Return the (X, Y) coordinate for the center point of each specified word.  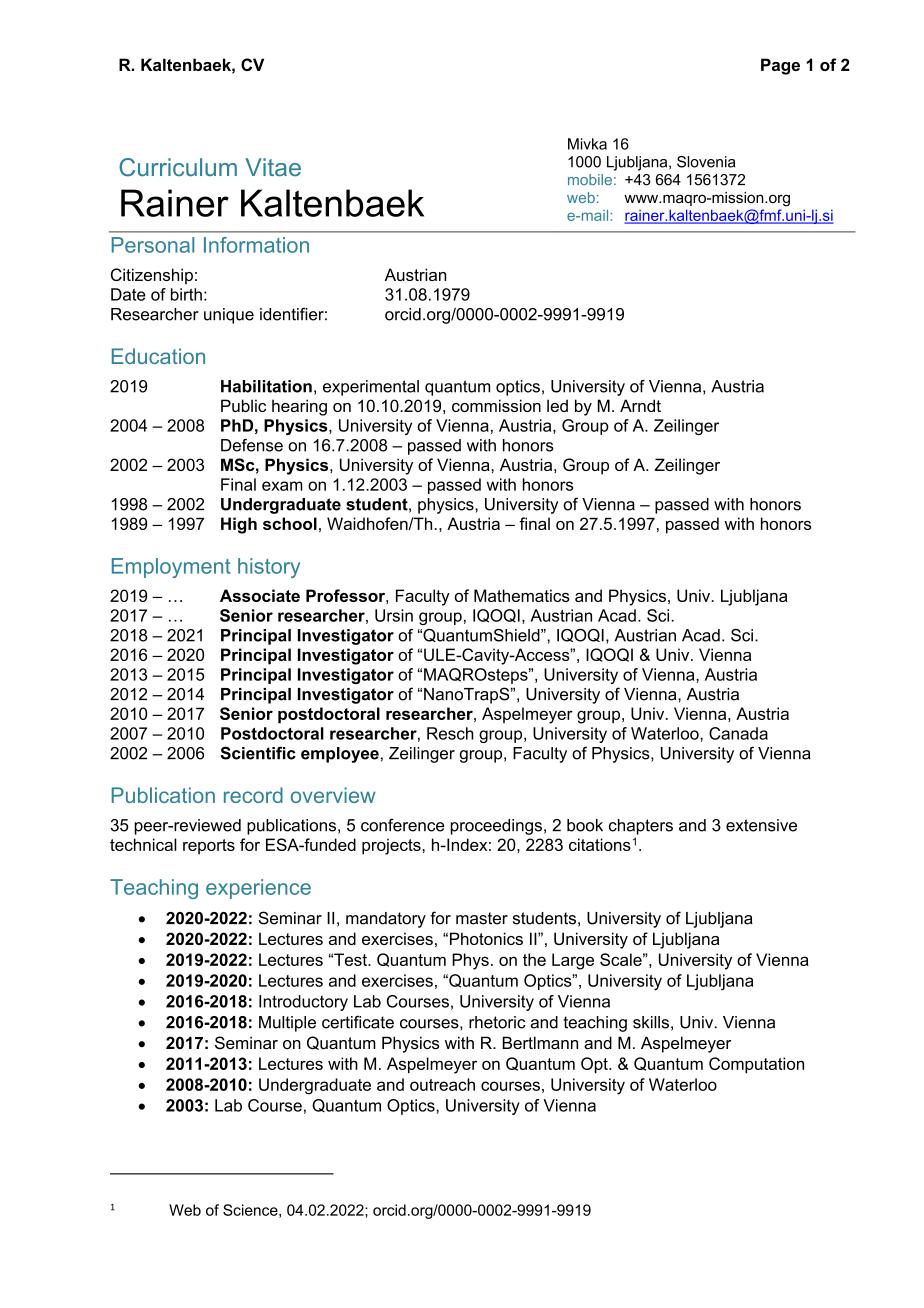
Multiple (287, 1024)
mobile (590, 179)
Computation (756, 1065)
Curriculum (178, 167)
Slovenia (706, 162)
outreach (442, 1084)
